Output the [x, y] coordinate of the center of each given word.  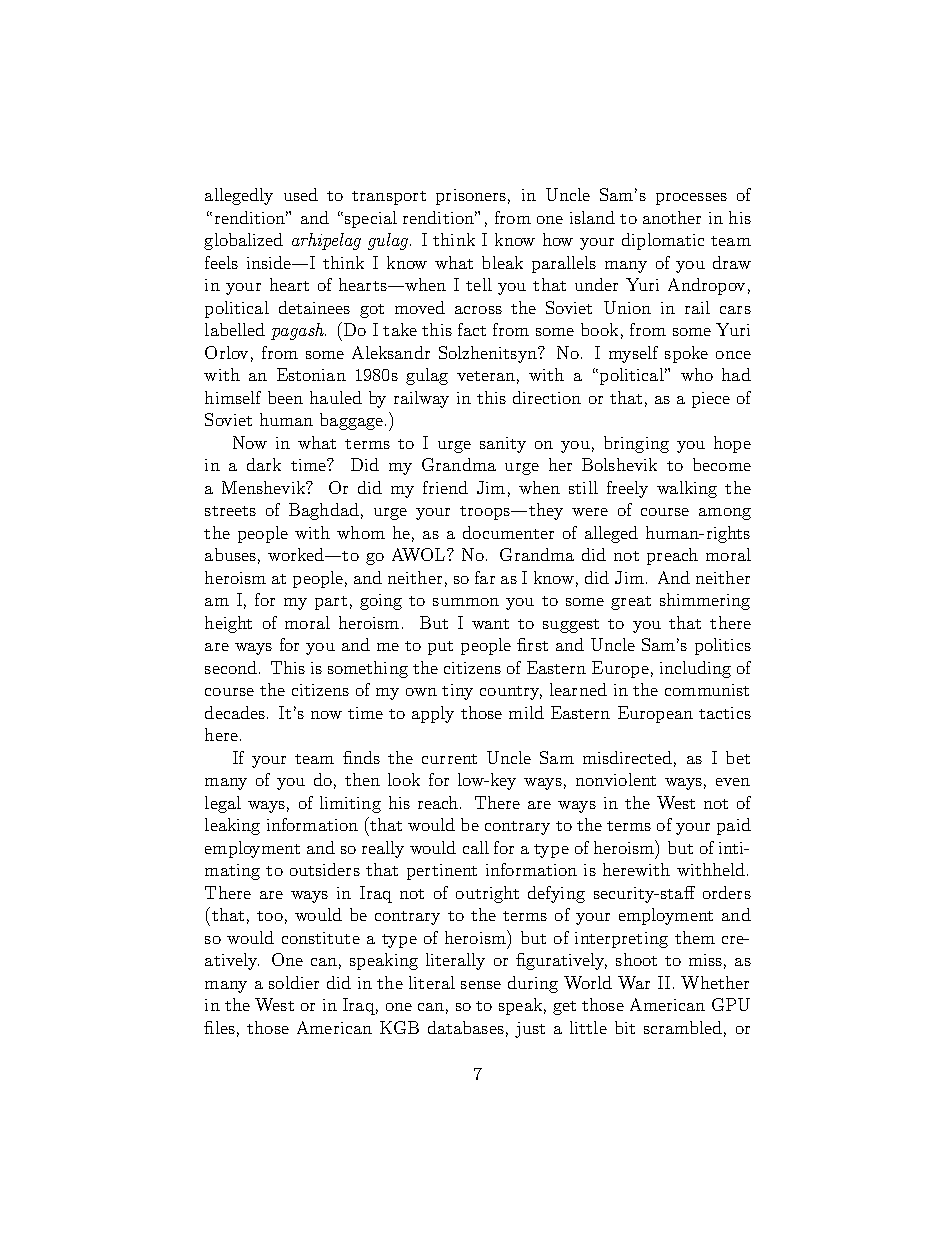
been [285, 397]
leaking [232, 826]
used [301, 194]
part [331, 603]
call [476, 847]
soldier [294, 982]
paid [734, 826]
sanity [503, 445]
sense [481, 985]
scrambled [683, 1027]
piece [711, 400]
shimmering [705, 601]
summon [466, 602]
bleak [502, 262]
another [672, 217]
